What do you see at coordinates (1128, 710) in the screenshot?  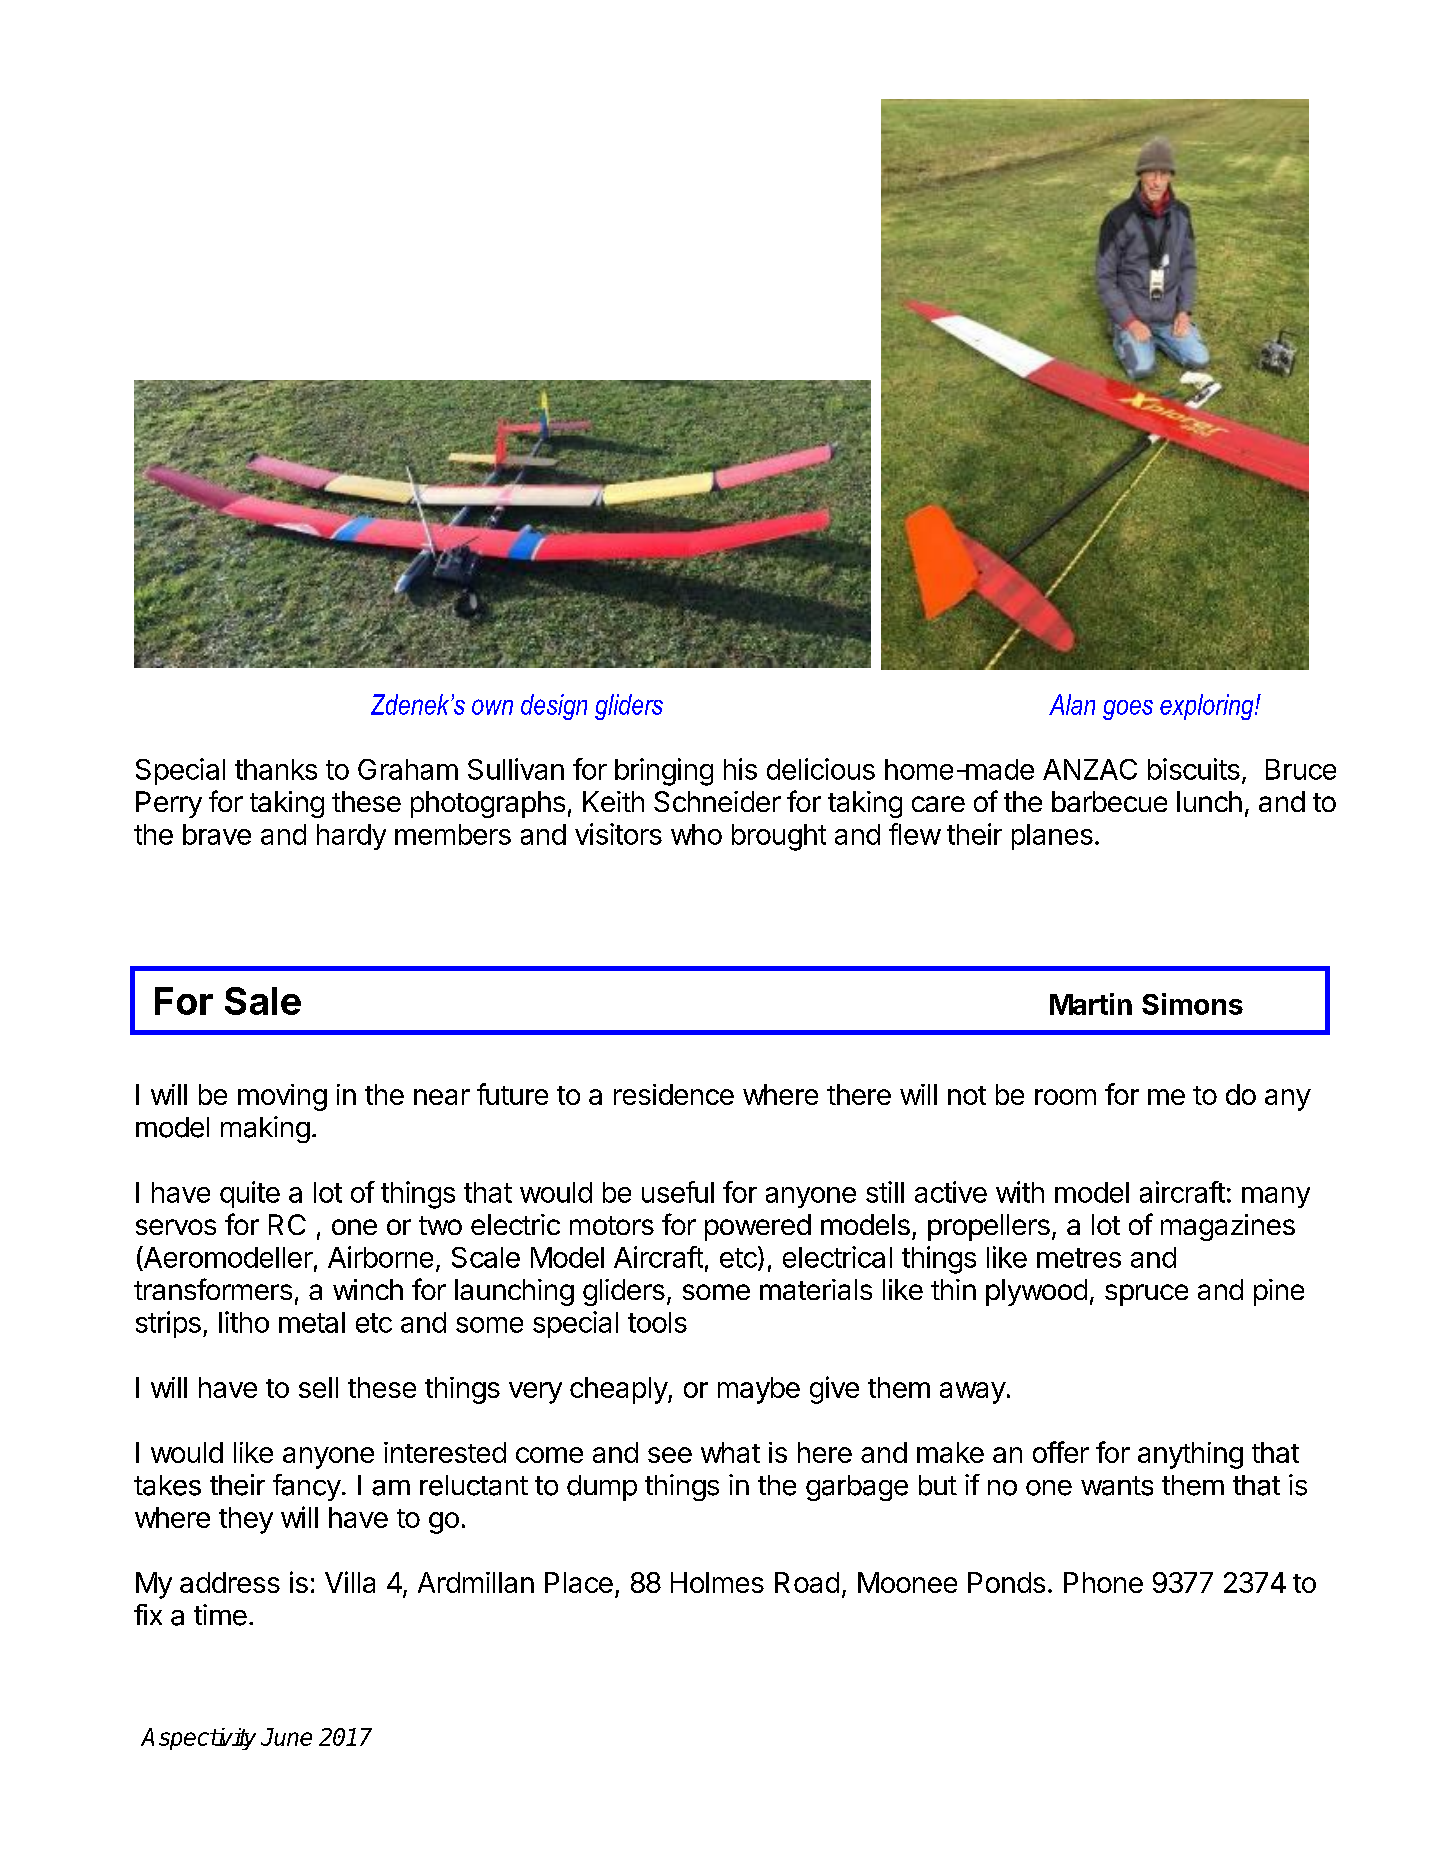 I see `goes` at bounding box center [1128, 710].
